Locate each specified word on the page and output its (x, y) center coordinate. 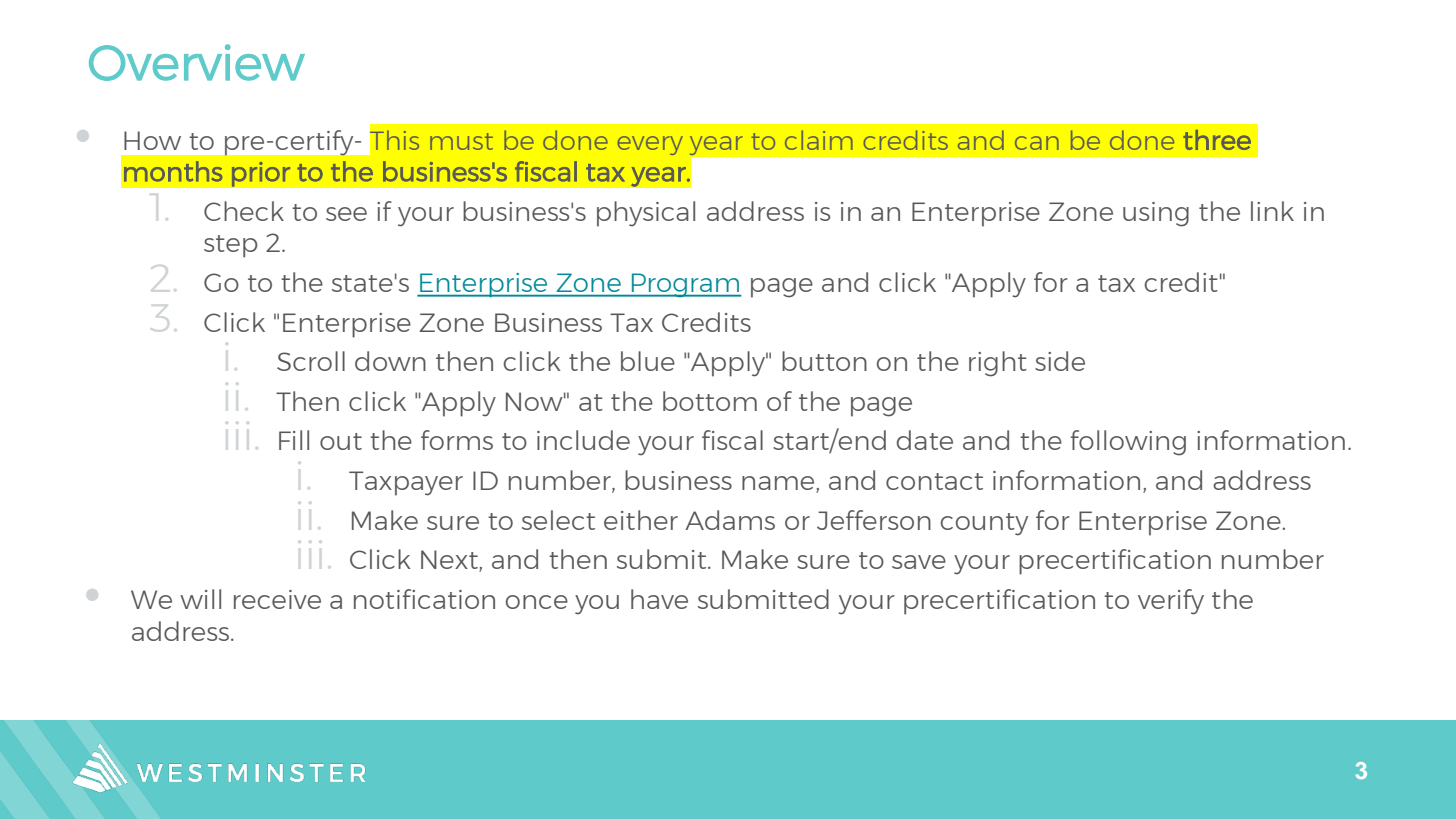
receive (277, 599)
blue (648, 361)
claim (819, 140)
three (1217, 140)
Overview (197, 62)
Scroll (311, 361)
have (659, 599)
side (1060, 361)
